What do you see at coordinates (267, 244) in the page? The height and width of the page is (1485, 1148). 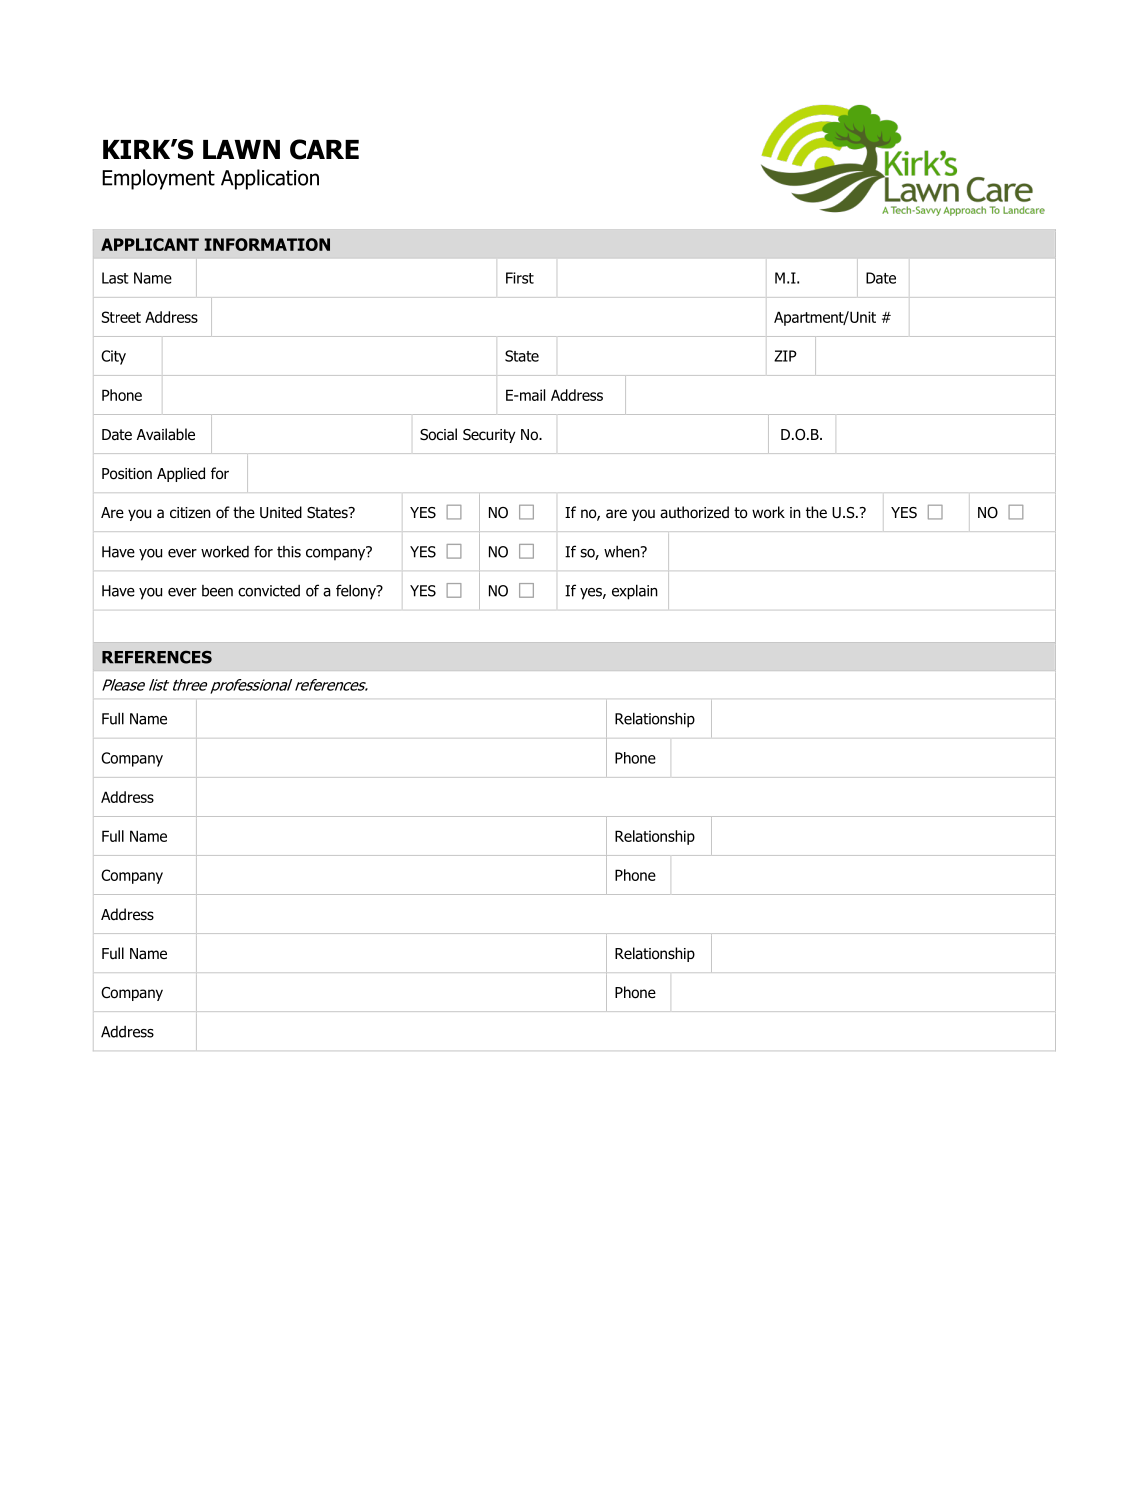 I see `INFORMATION` at bounding box center [267, 244].
